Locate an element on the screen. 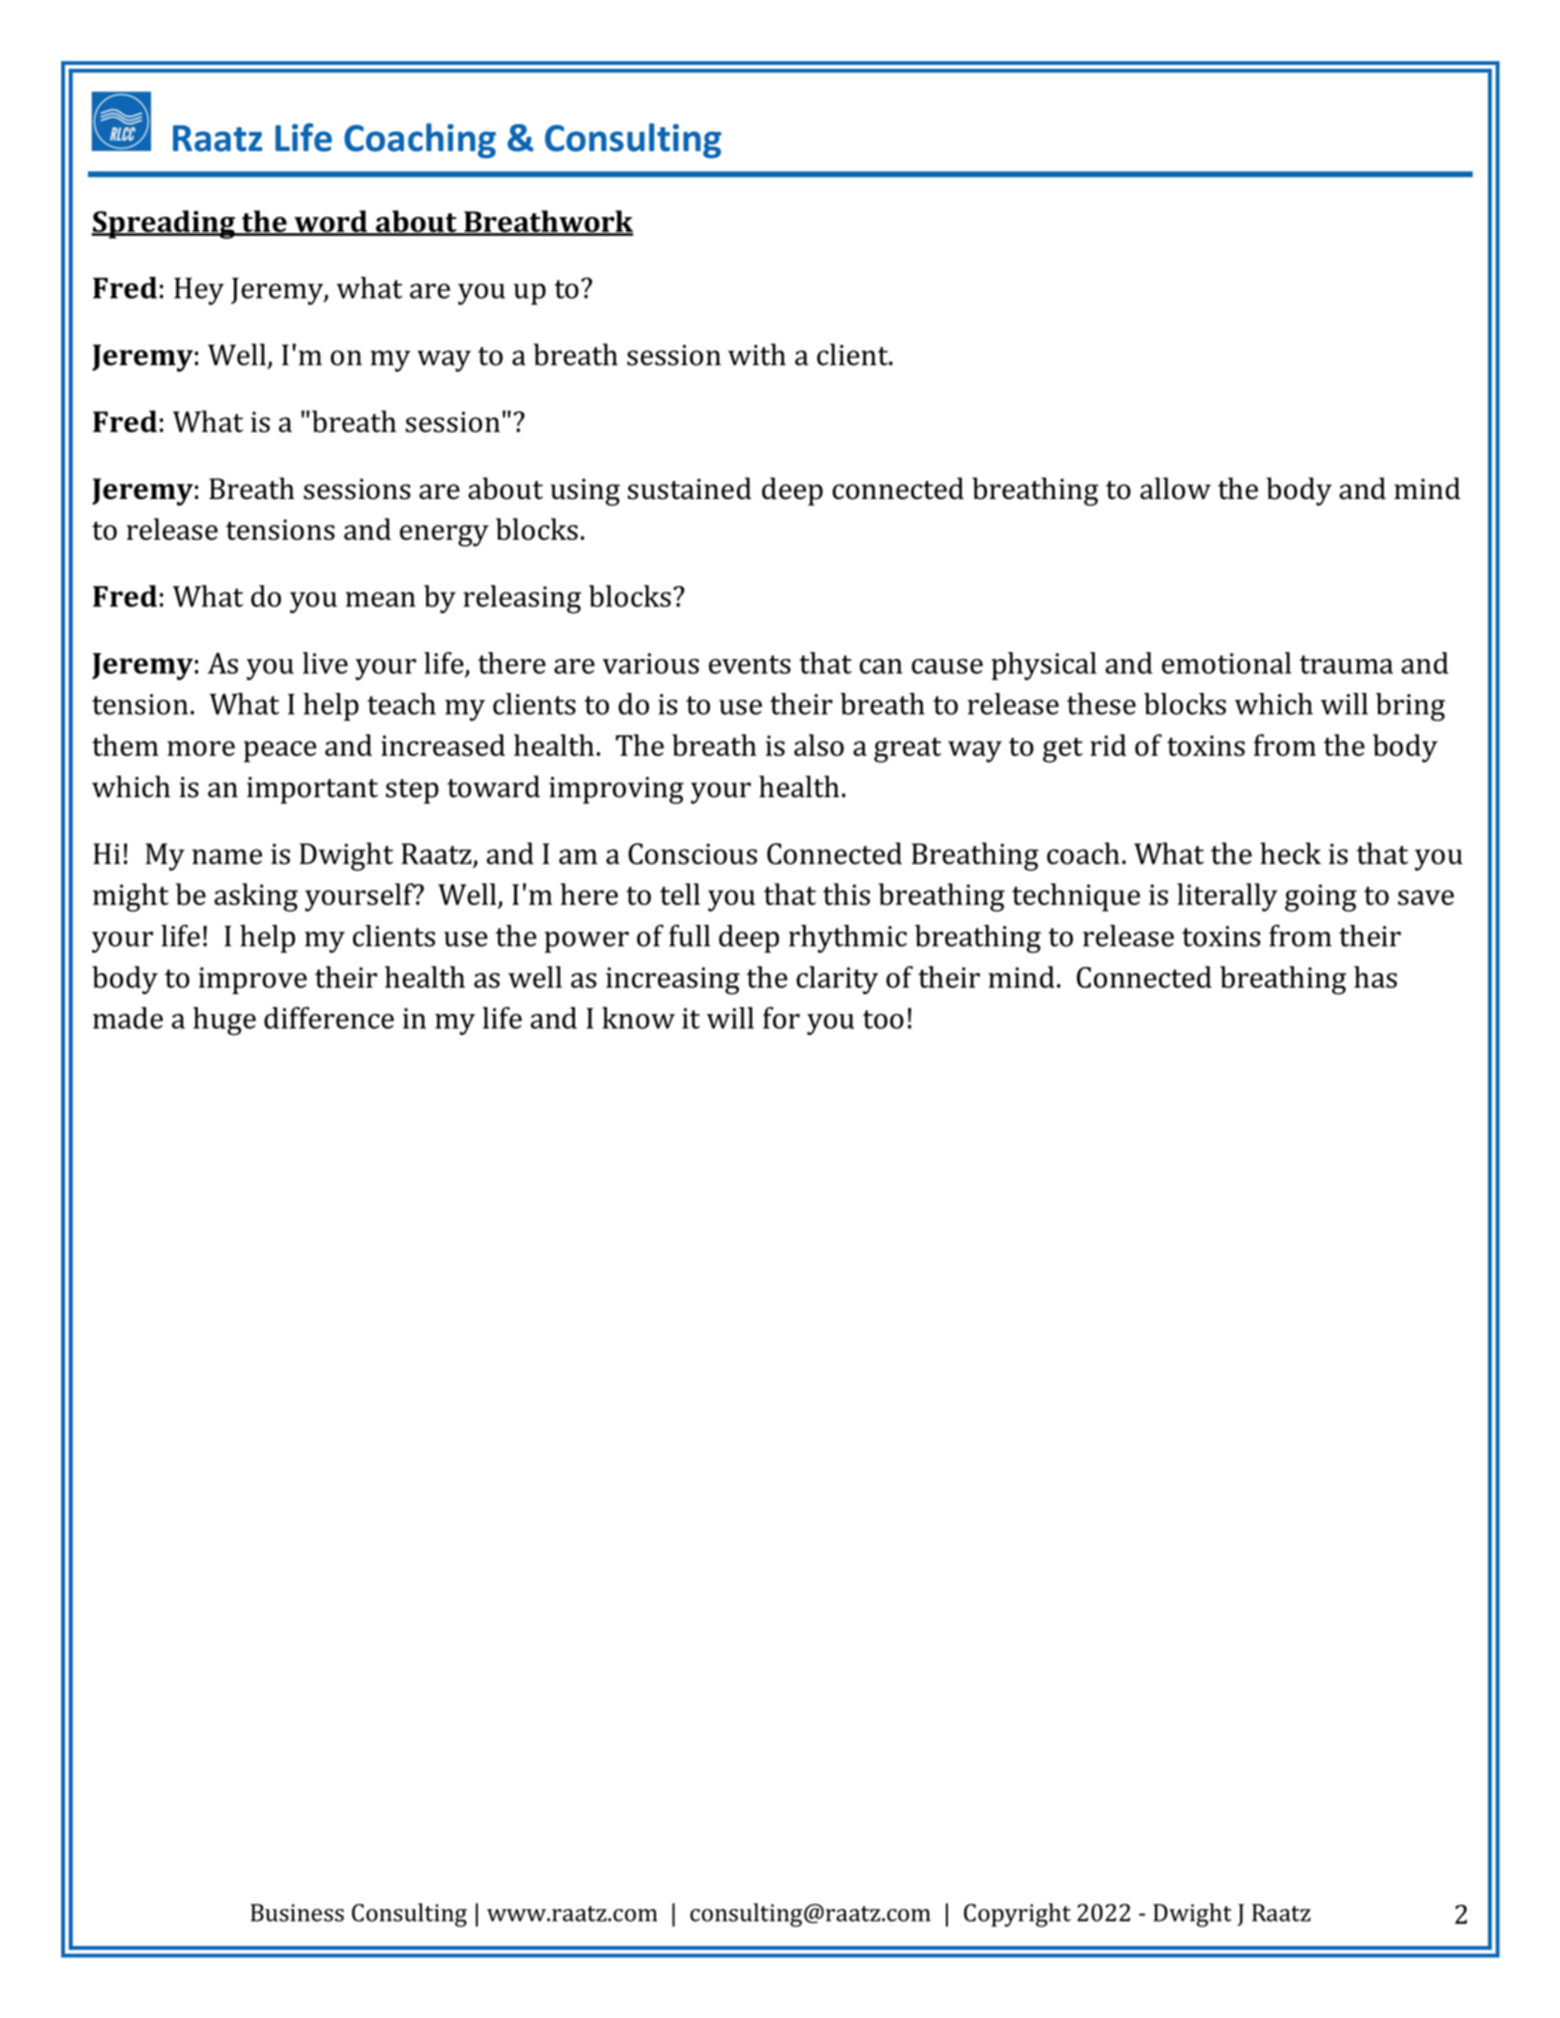 The image size is (1560, 2018). with is located at coordinates (757, 354).
